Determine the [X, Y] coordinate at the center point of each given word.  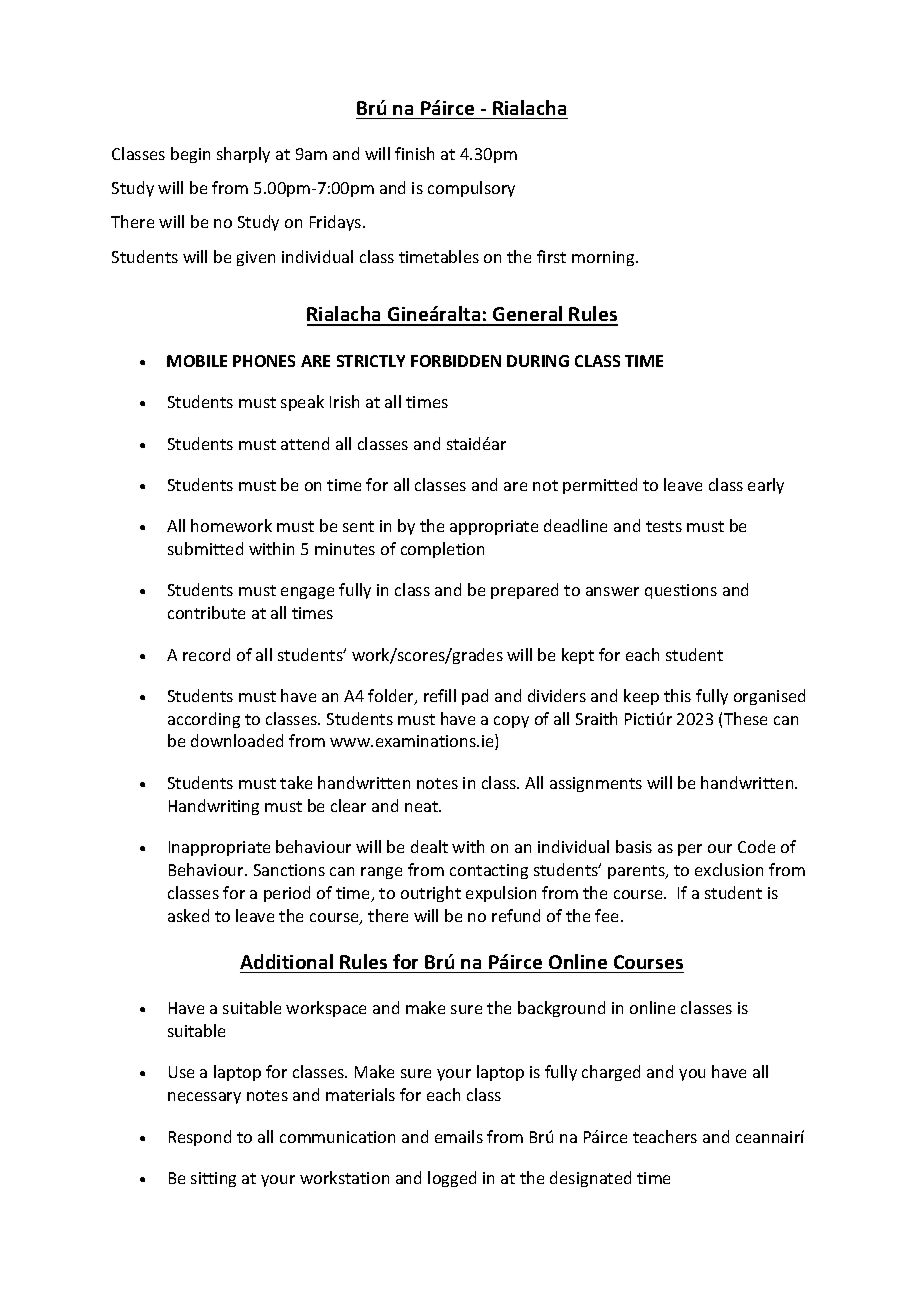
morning [604, 258]
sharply [243, 155]
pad [475, 697]
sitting [213, 1179]
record [206, 654]
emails [459, 1136]
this [677, 695]
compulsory [471, 189]
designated [590, 1179]
